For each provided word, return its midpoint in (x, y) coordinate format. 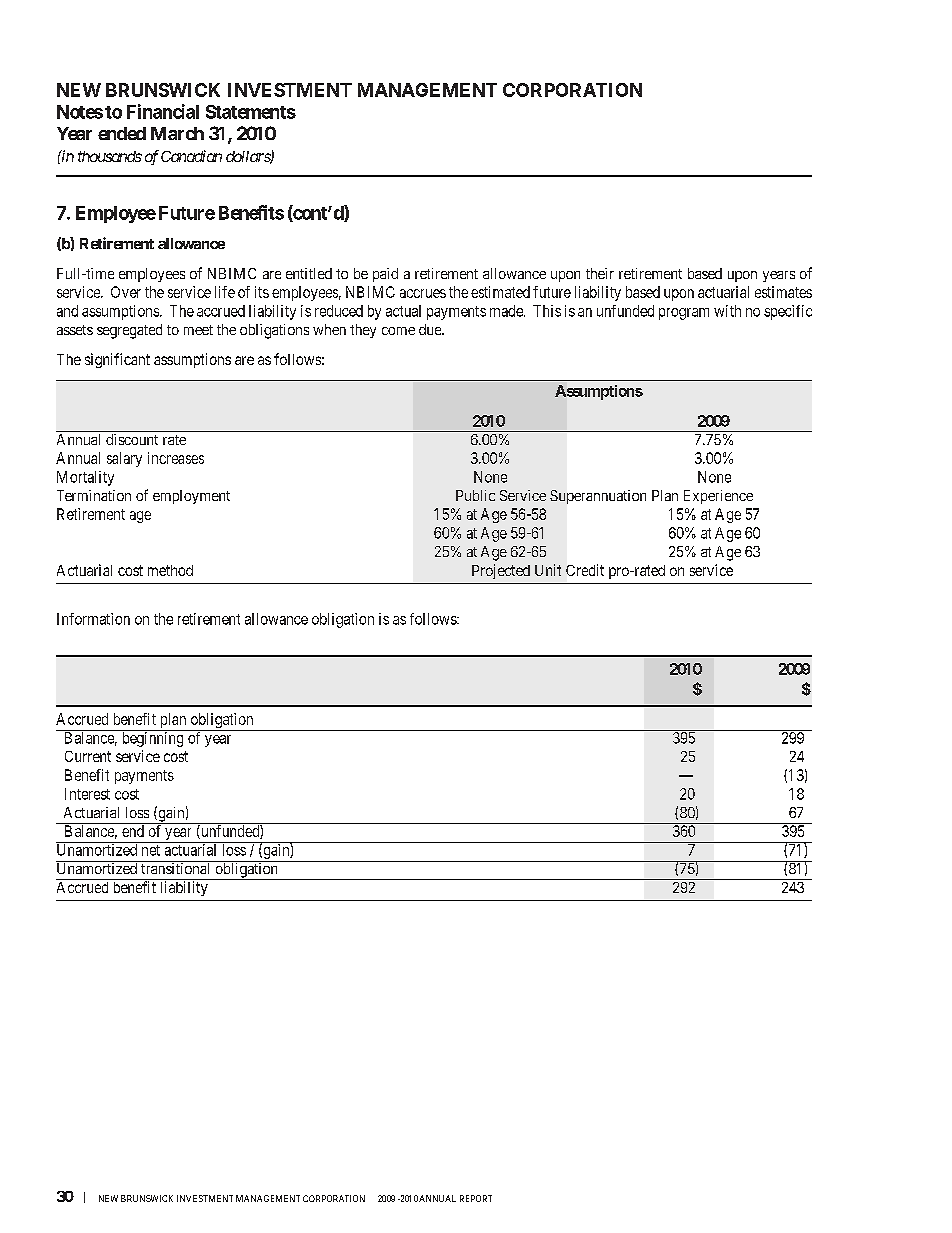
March (177, 133)
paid (385, 275)
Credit (585, 570)
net (151, 850)
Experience (718, 497)
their (600, 273)
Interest (87, 794)
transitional (176, 867)
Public (475, 495)
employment (191, 497)
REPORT (476, 1198)
